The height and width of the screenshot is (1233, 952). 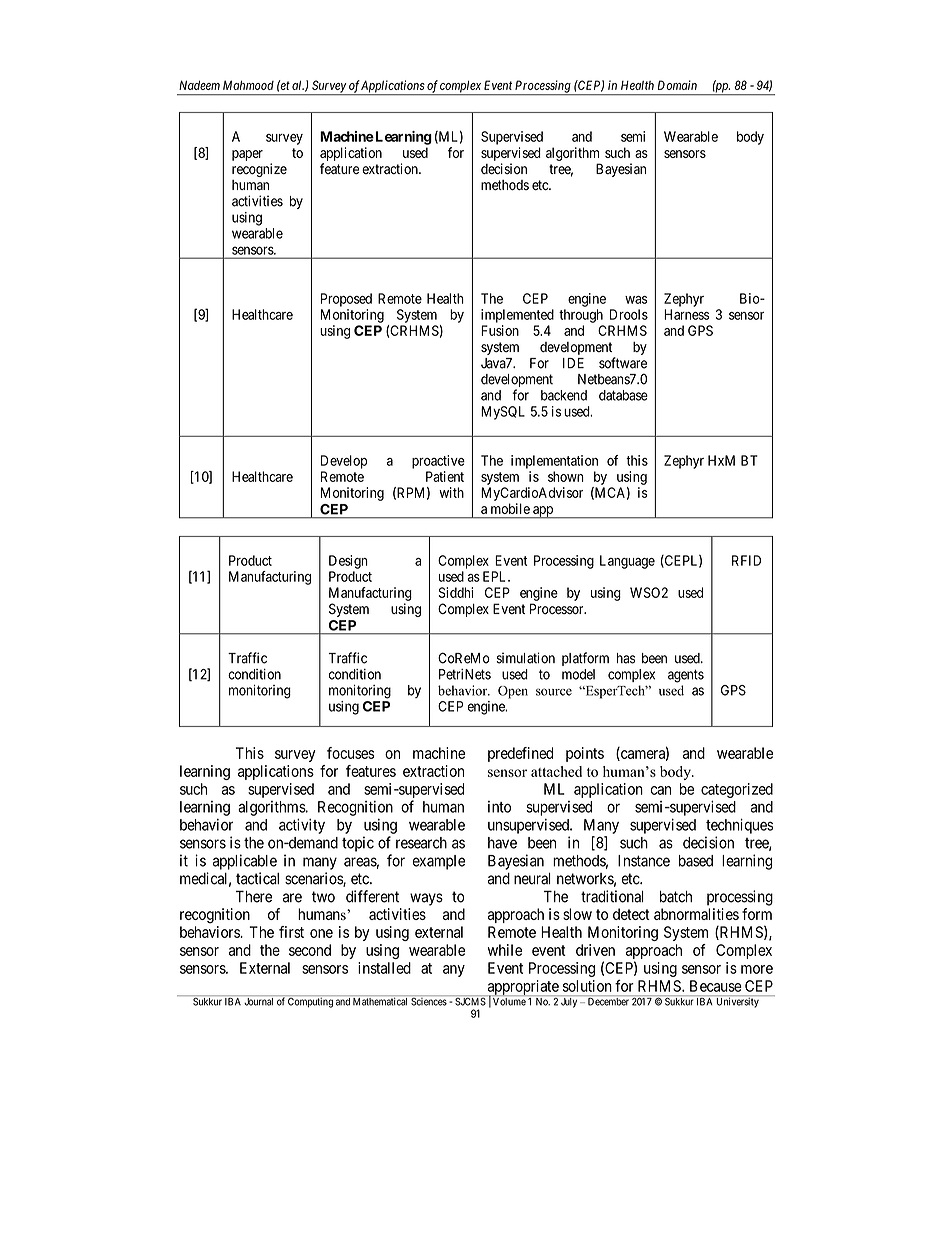 What do you see at coordinates (716, 986) in the screenshot?
I see `Because` at bounding box center [716, 986].
